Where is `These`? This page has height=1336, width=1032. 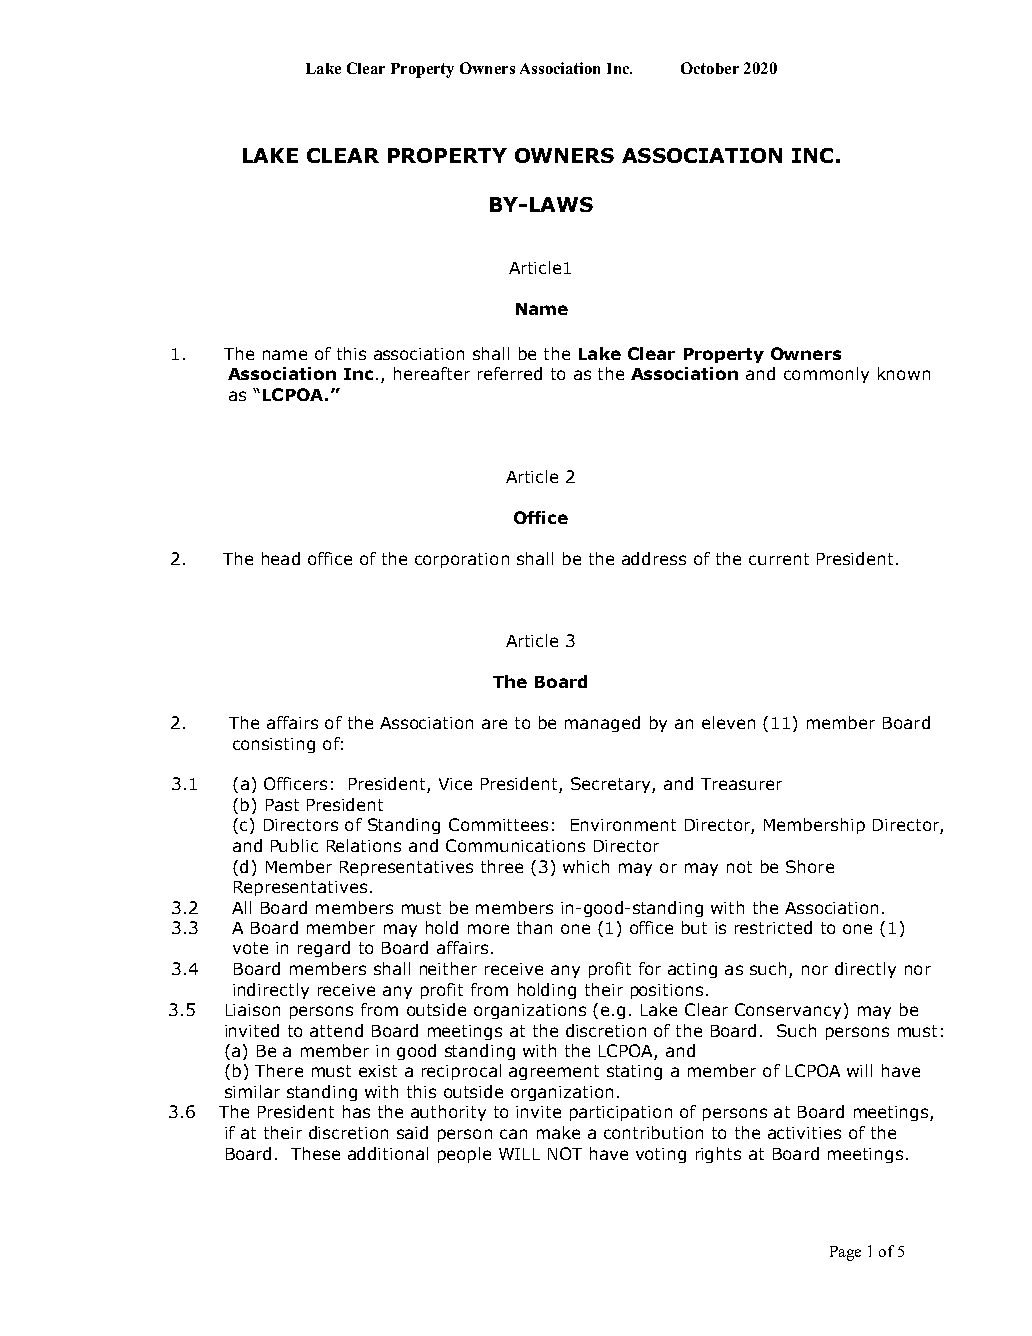 These is located at coordinates (315, 1153).
